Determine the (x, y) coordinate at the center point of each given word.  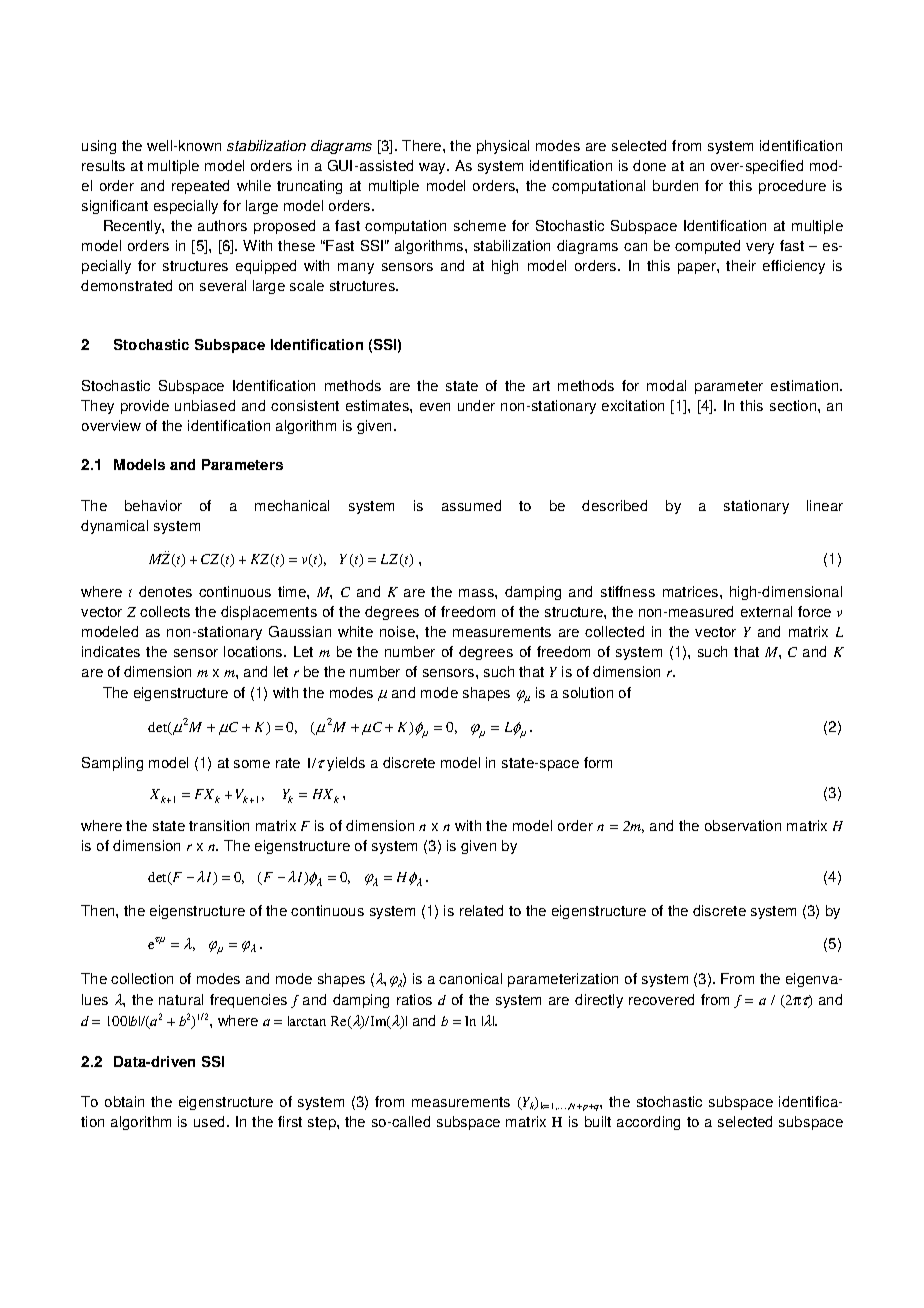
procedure (792, 187)
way (433, 168)
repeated (200, 187)
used (211, 1121)
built (598, 1121)
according (648, 1123)
